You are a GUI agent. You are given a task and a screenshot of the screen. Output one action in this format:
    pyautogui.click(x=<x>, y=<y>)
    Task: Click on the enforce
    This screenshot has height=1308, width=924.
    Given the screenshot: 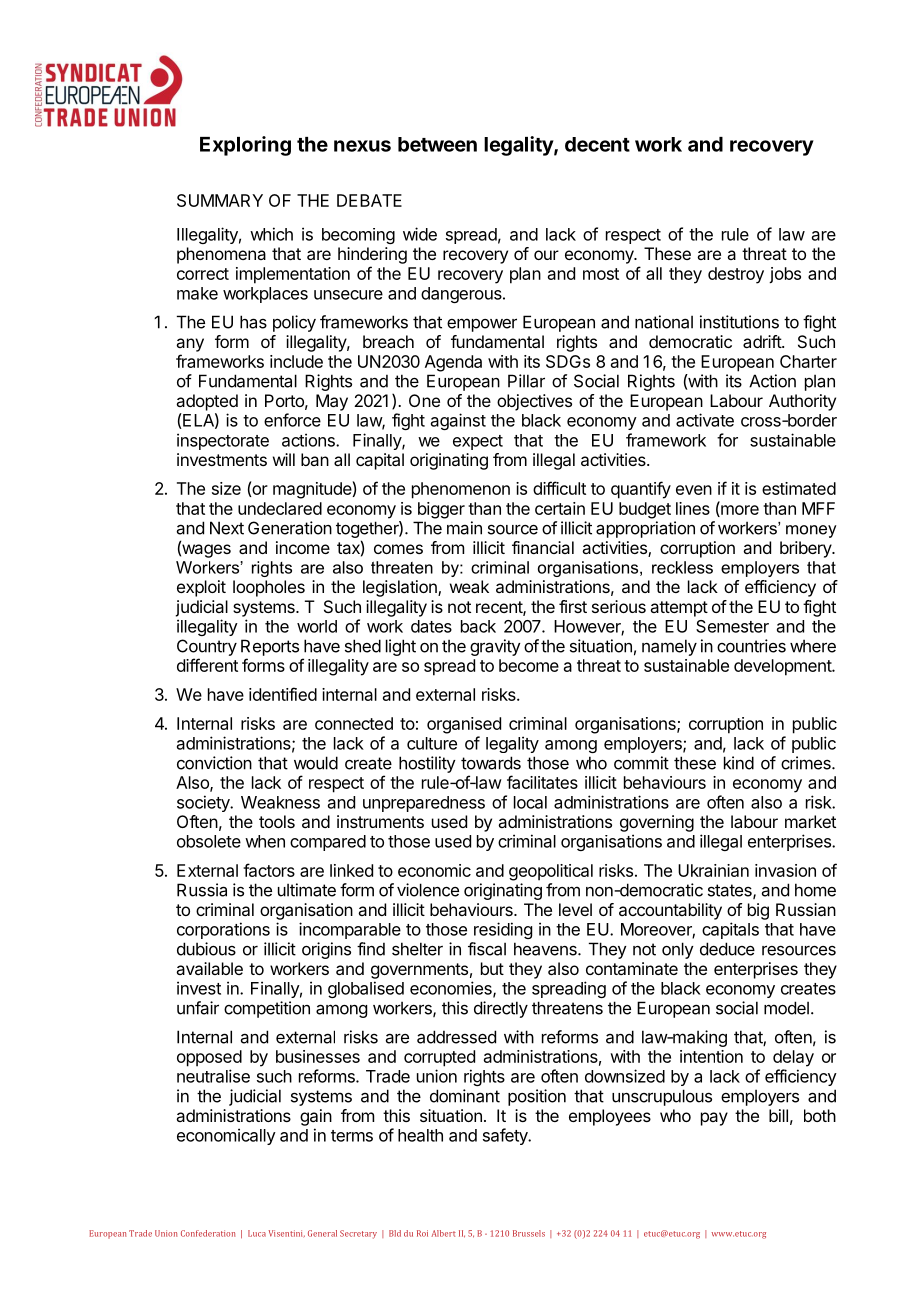 What is the action you would take?
    pyautogui.click(x=292, y=420)
